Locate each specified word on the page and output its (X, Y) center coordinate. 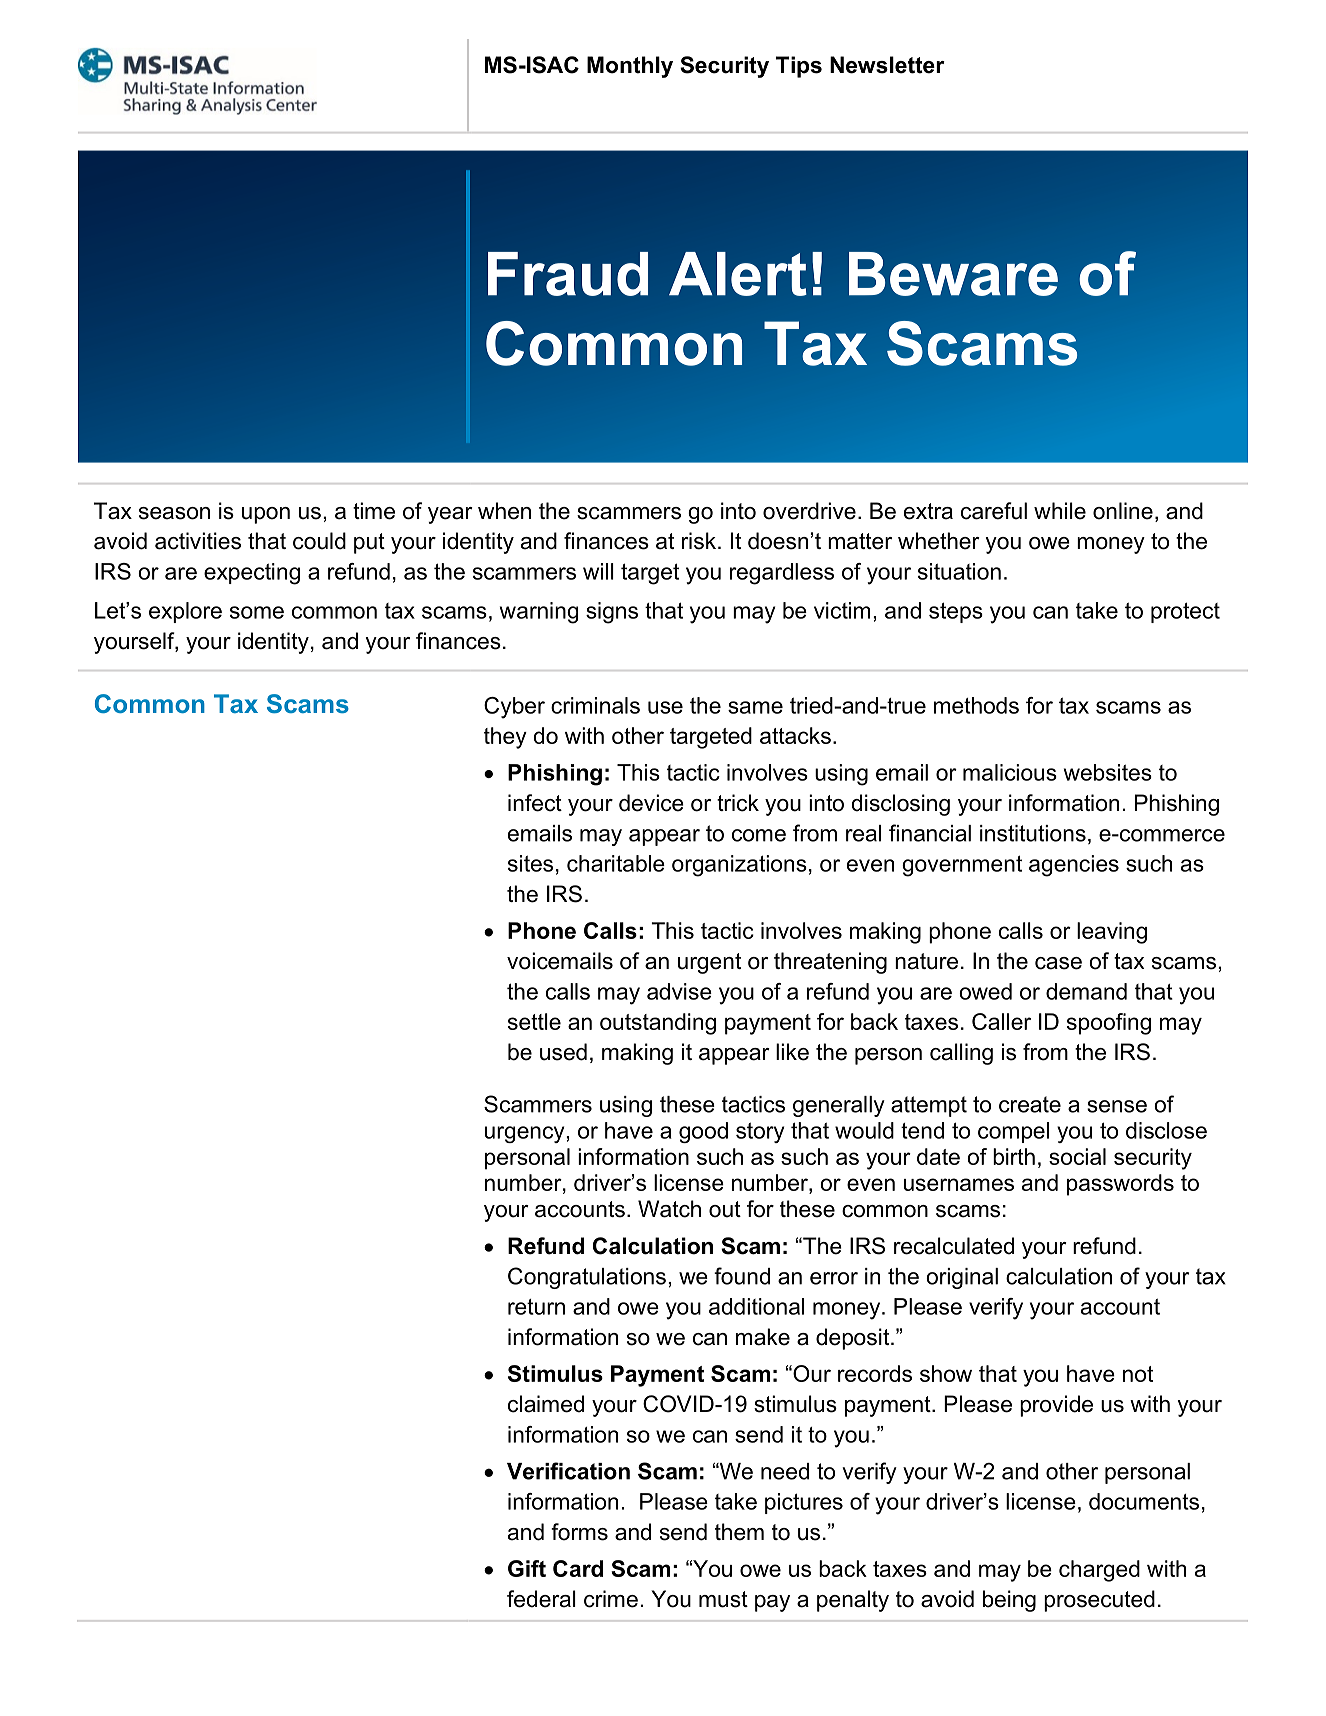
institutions (1033, 833)
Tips (799, 67)
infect (535, 803)
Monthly (630, 67)
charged (1099, 1571)
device (651, 803)
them (739, 1532)
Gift (527, 1568)
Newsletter (887, 65)
